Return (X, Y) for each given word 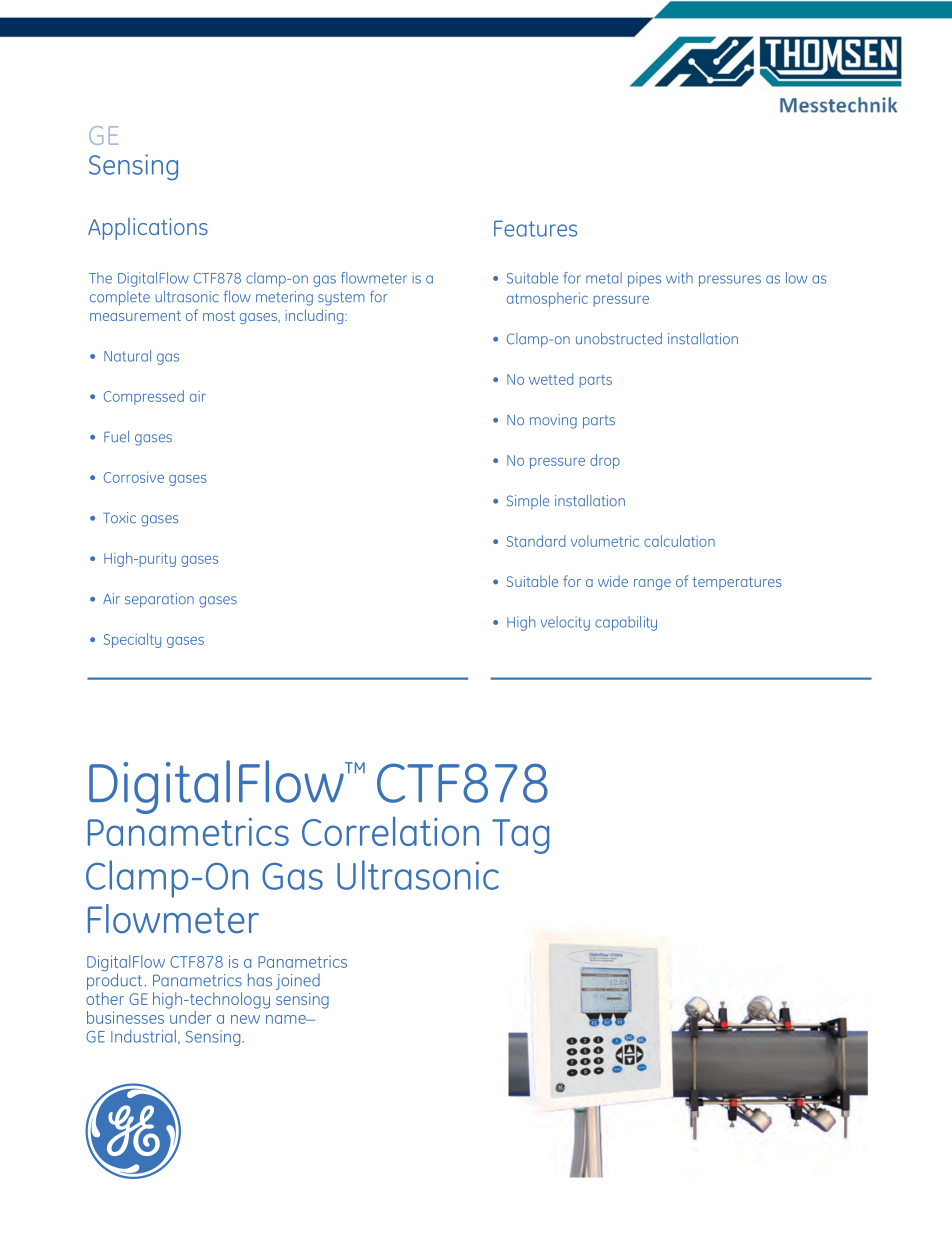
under (190, 1017)
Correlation (390, 831)
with (679, 278)
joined (298, 982)
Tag (520, 836)
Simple (528, 502)
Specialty (132, 640)
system (341, 299)
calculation (679, 541)
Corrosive (134, 477)
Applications (148, 229)
